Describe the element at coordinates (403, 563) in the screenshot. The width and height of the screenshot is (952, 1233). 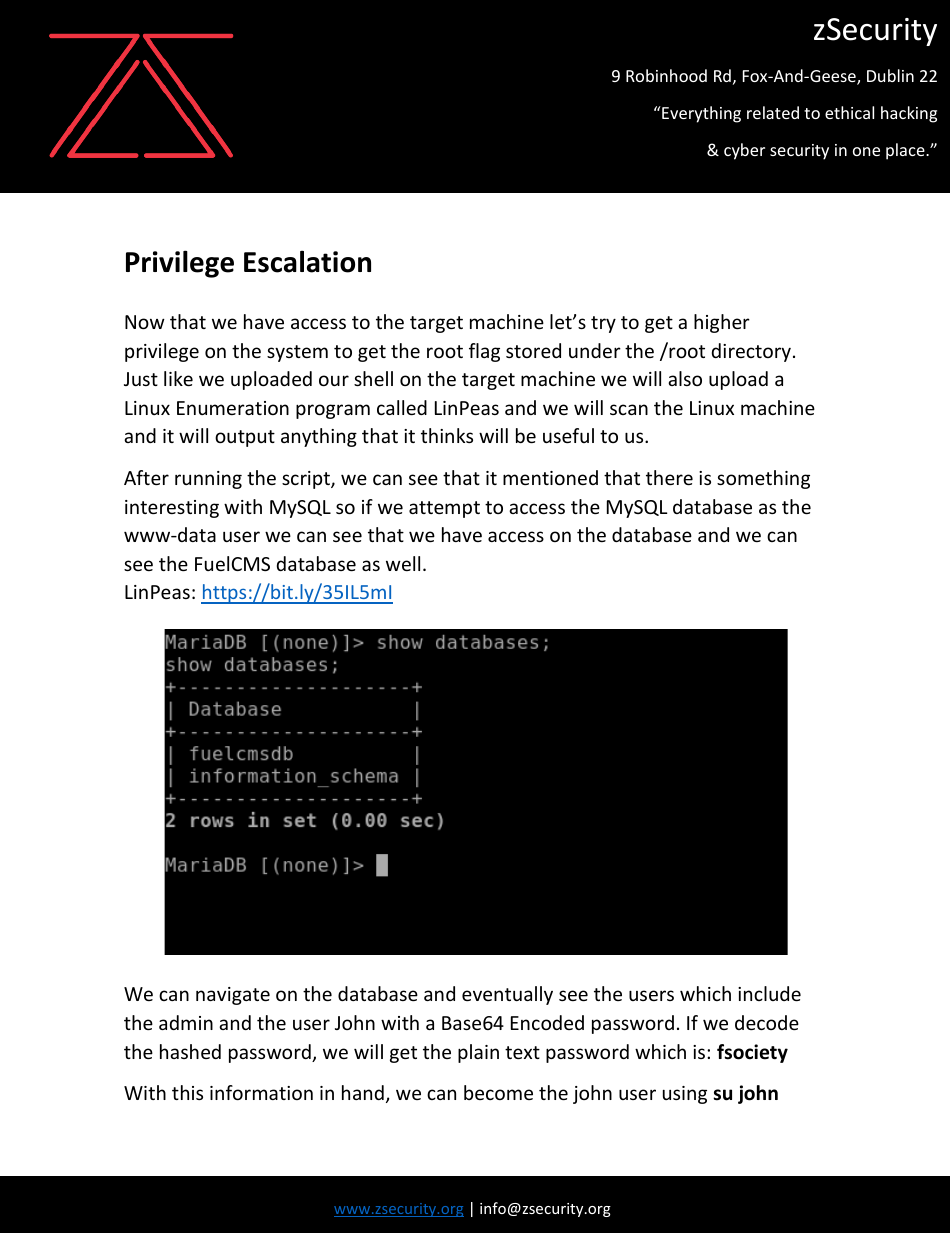
I see `well` at that location.
